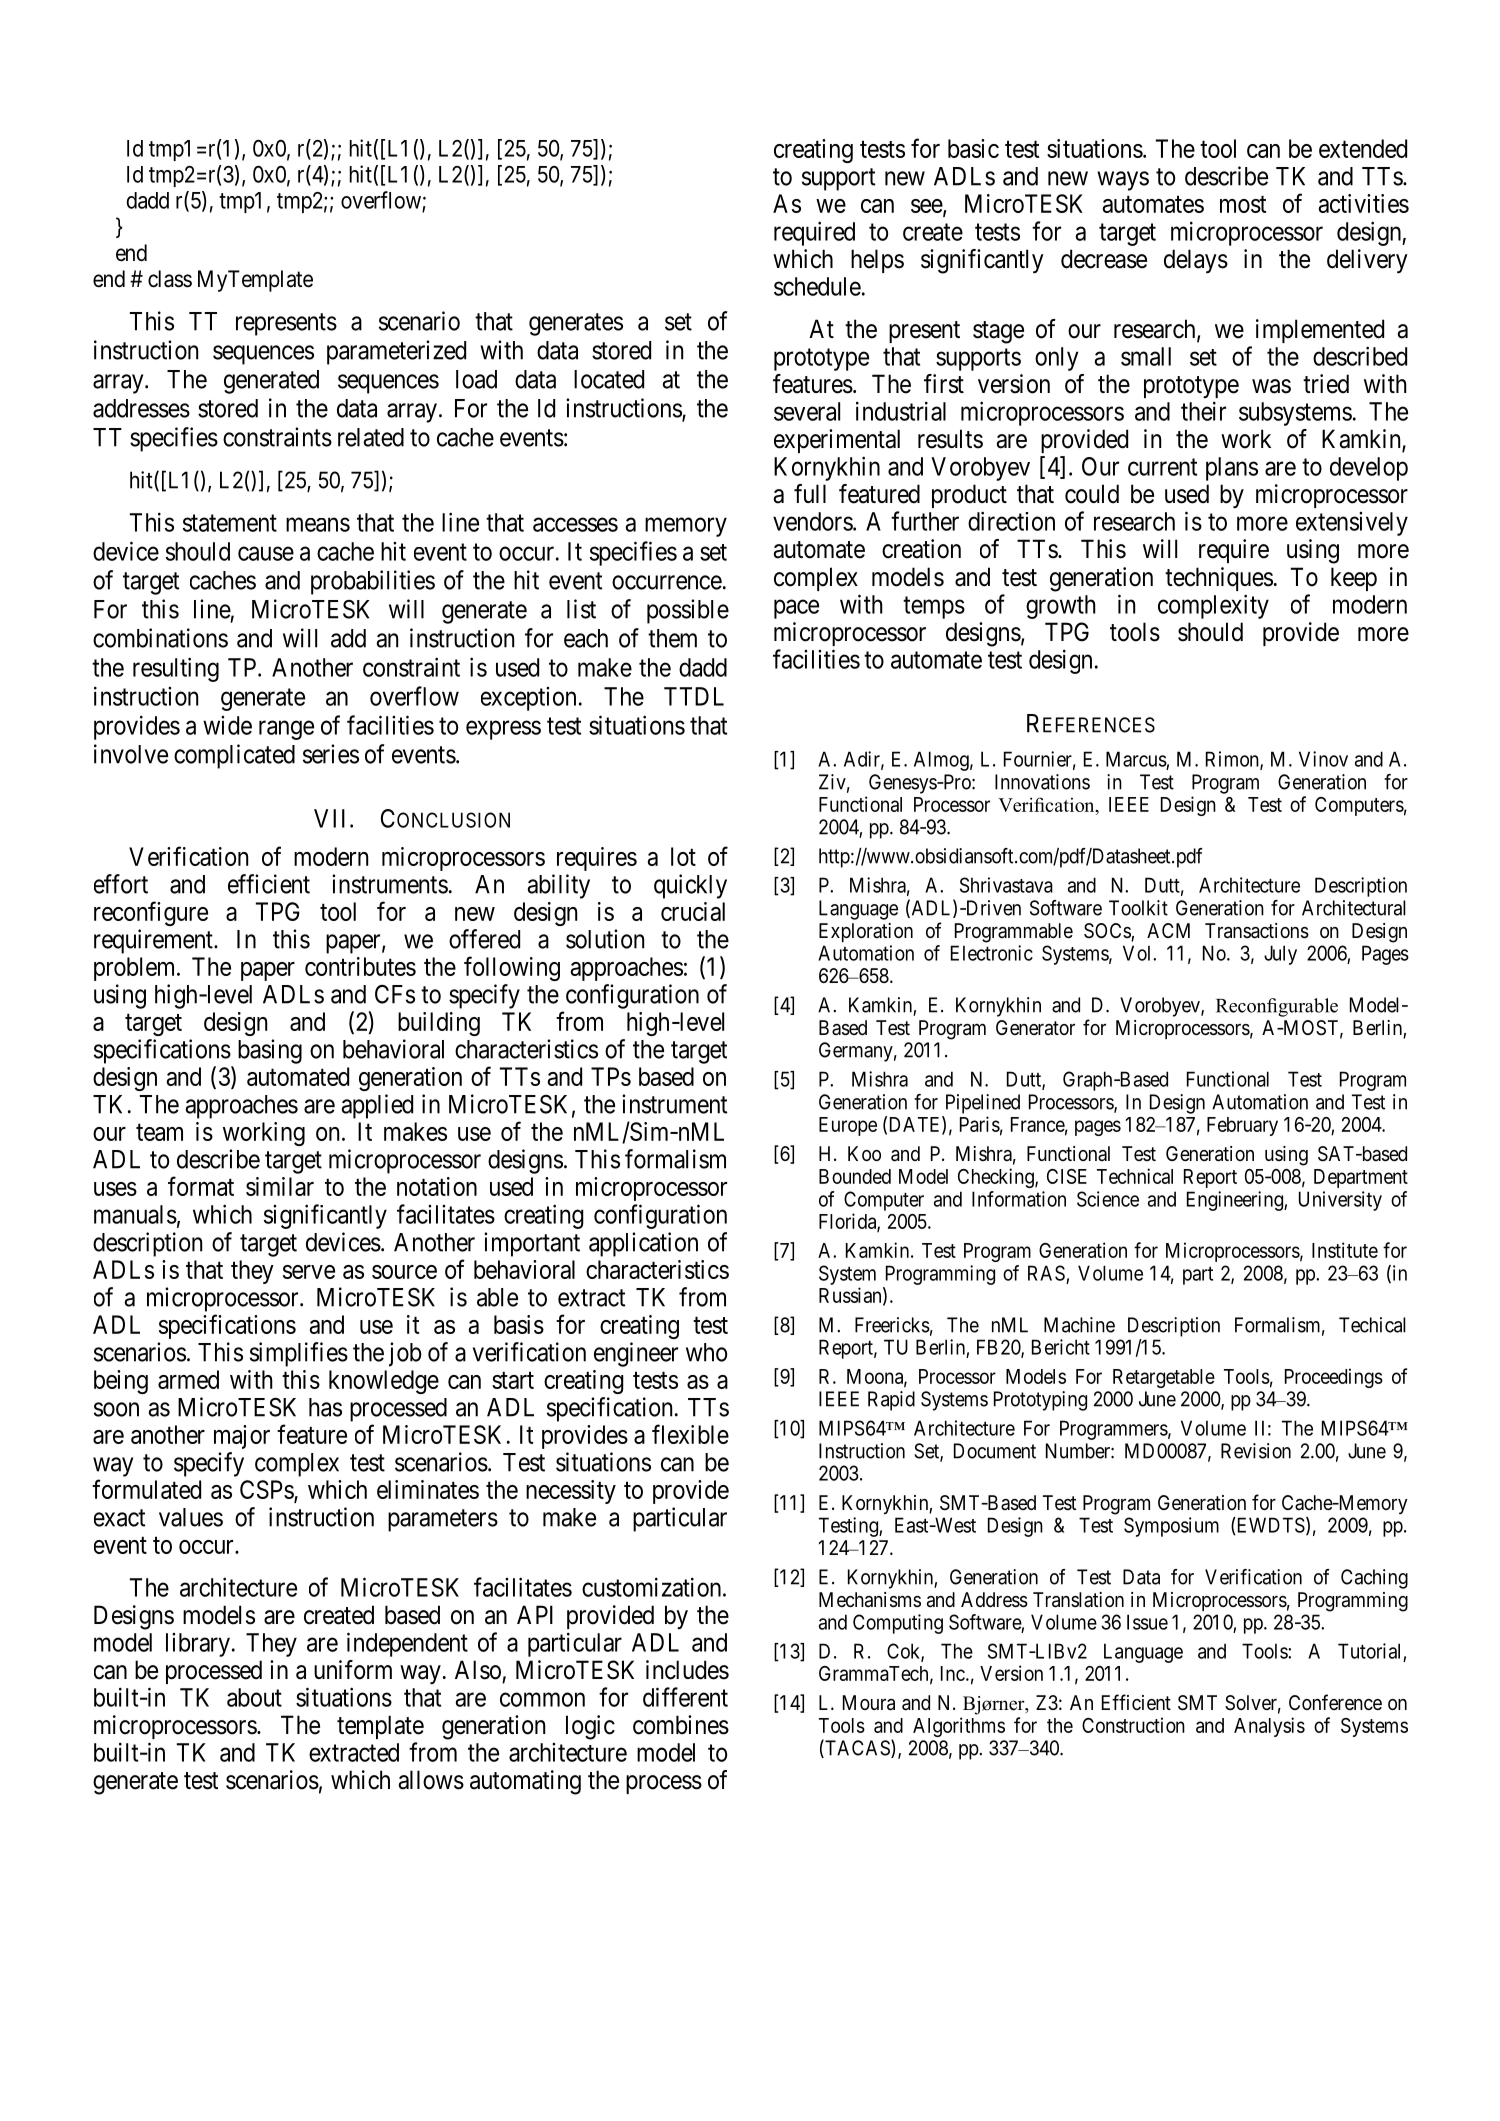  What do you see at coordinates (170, 279) in the screenshot?
I see `class` at bounding box center [170, 279].
